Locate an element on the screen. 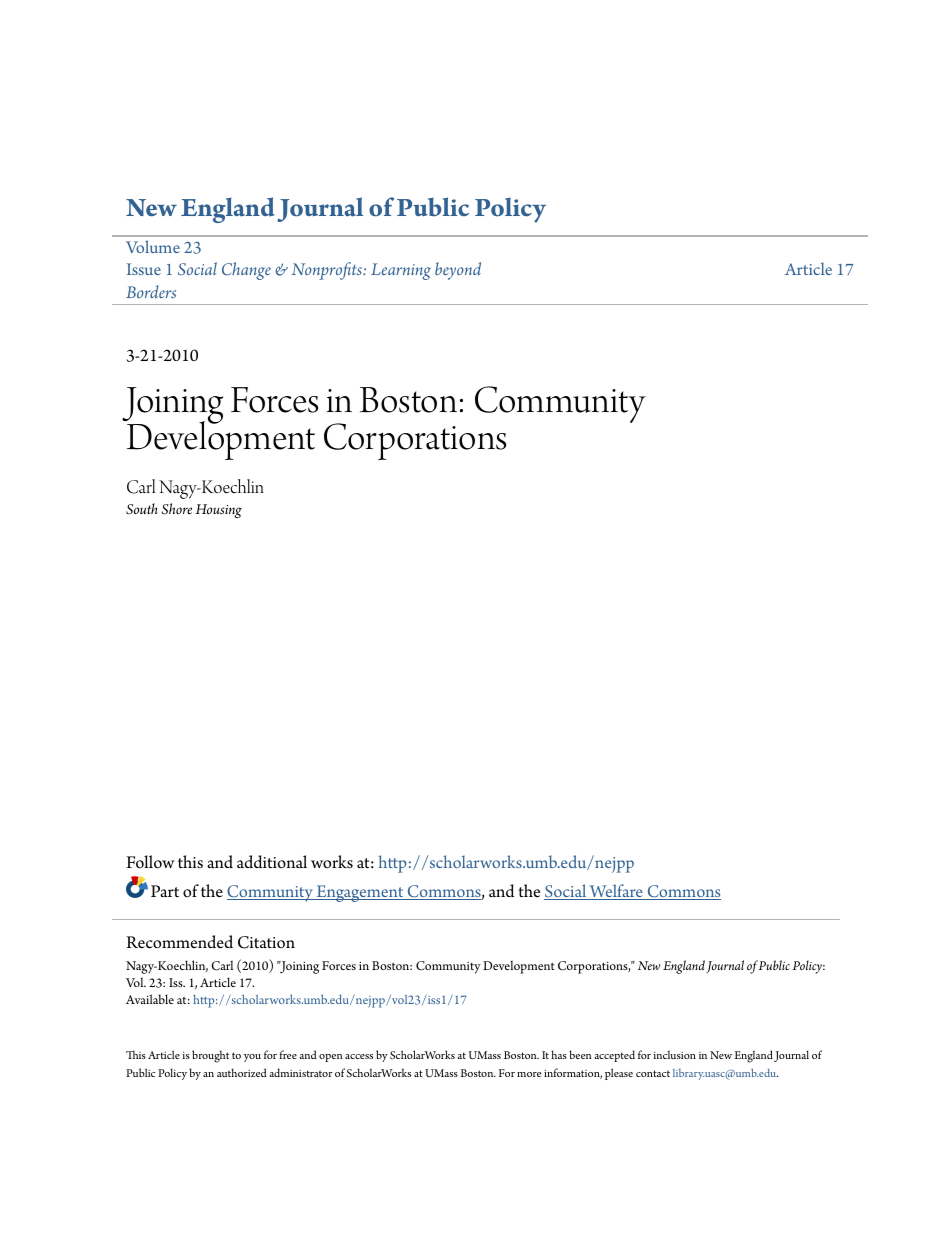 Image resolution: width=952 pixels, height=1233 pixels. Learning is located at coordinates (401, 271).
